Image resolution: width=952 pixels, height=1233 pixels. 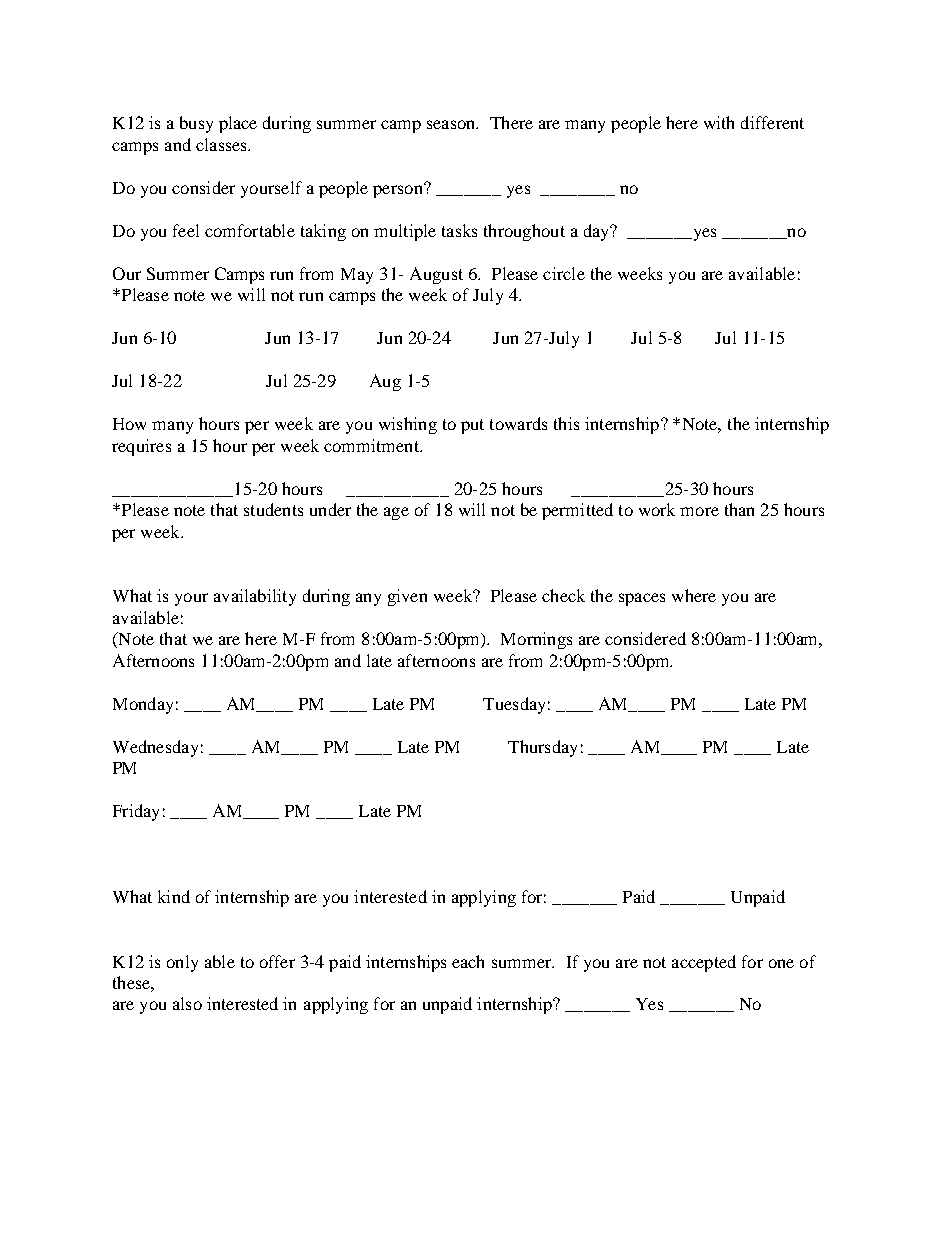 I want to click on with, so click(x=719, y=122).
